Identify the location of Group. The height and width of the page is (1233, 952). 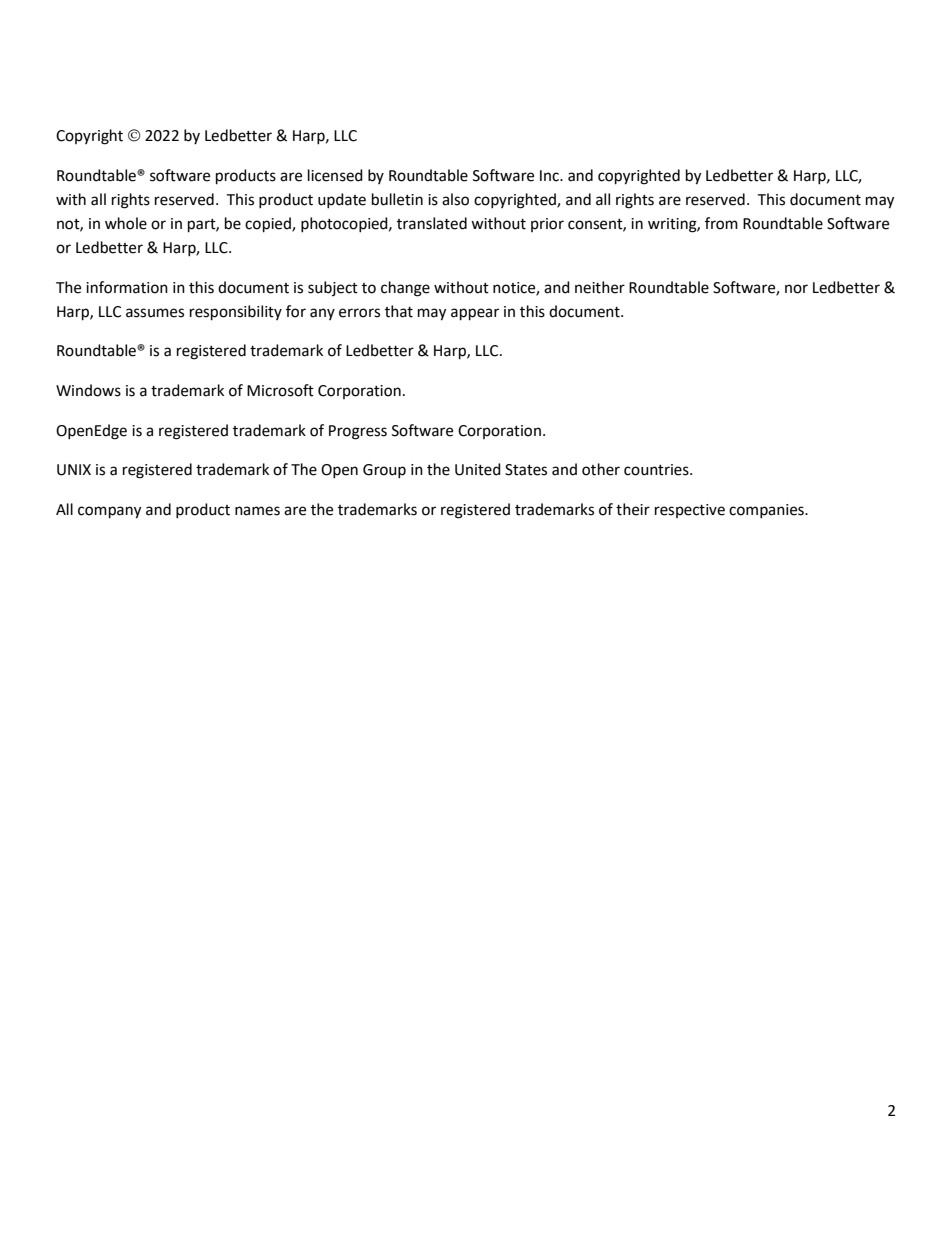
(384, 471).
